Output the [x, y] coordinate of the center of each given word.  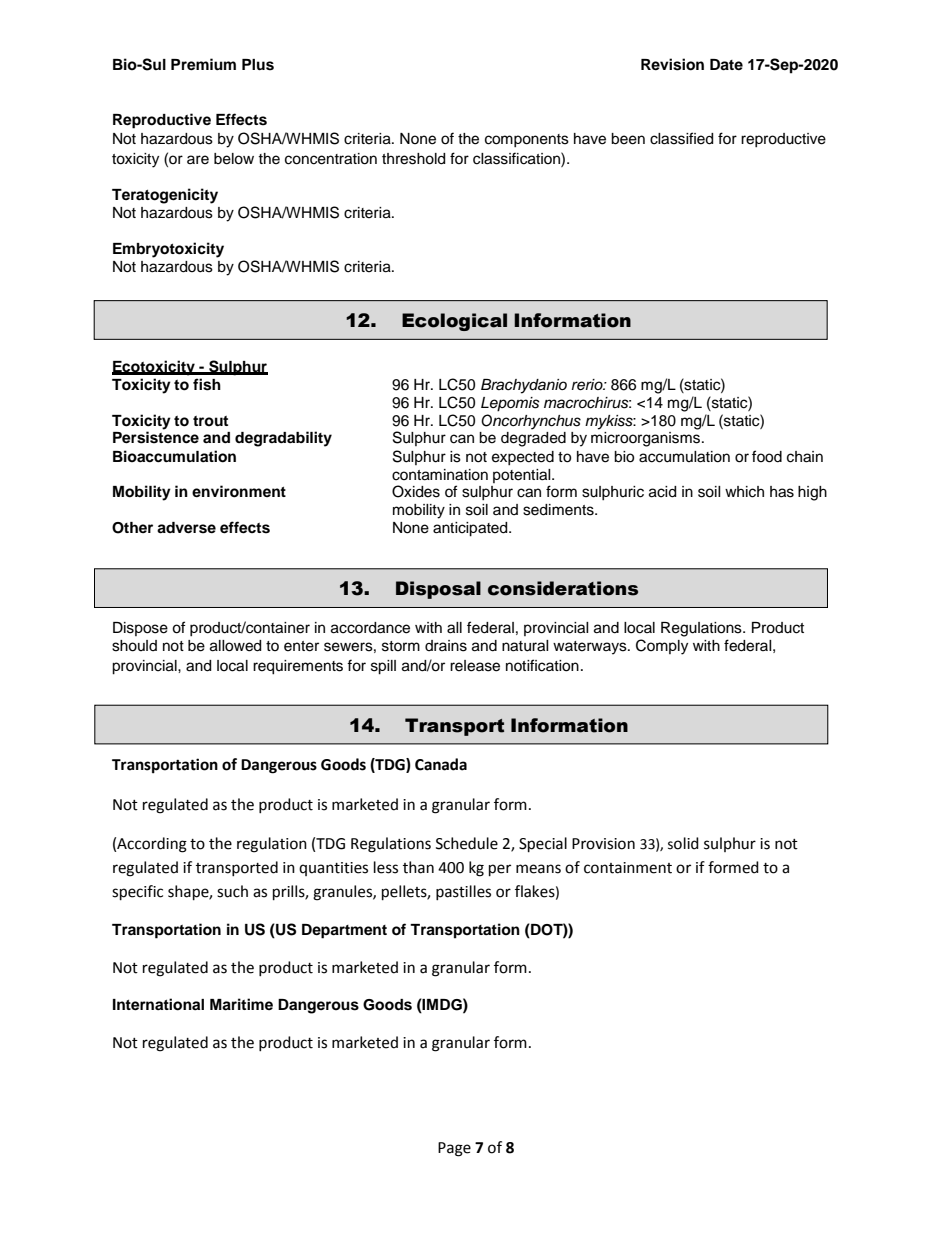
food [767, 456]
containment [628, 868]
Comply [662, 647]
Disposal [438, 590]
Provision [603, 844]
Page [454, 1149]
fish [207, 384]
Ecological [454, 322]
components [527, 140]
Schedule [467, 843]
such [232, 891]
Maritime [241, 1004]
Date [726, 65]
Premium [203, 64]
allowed [235, 646]
